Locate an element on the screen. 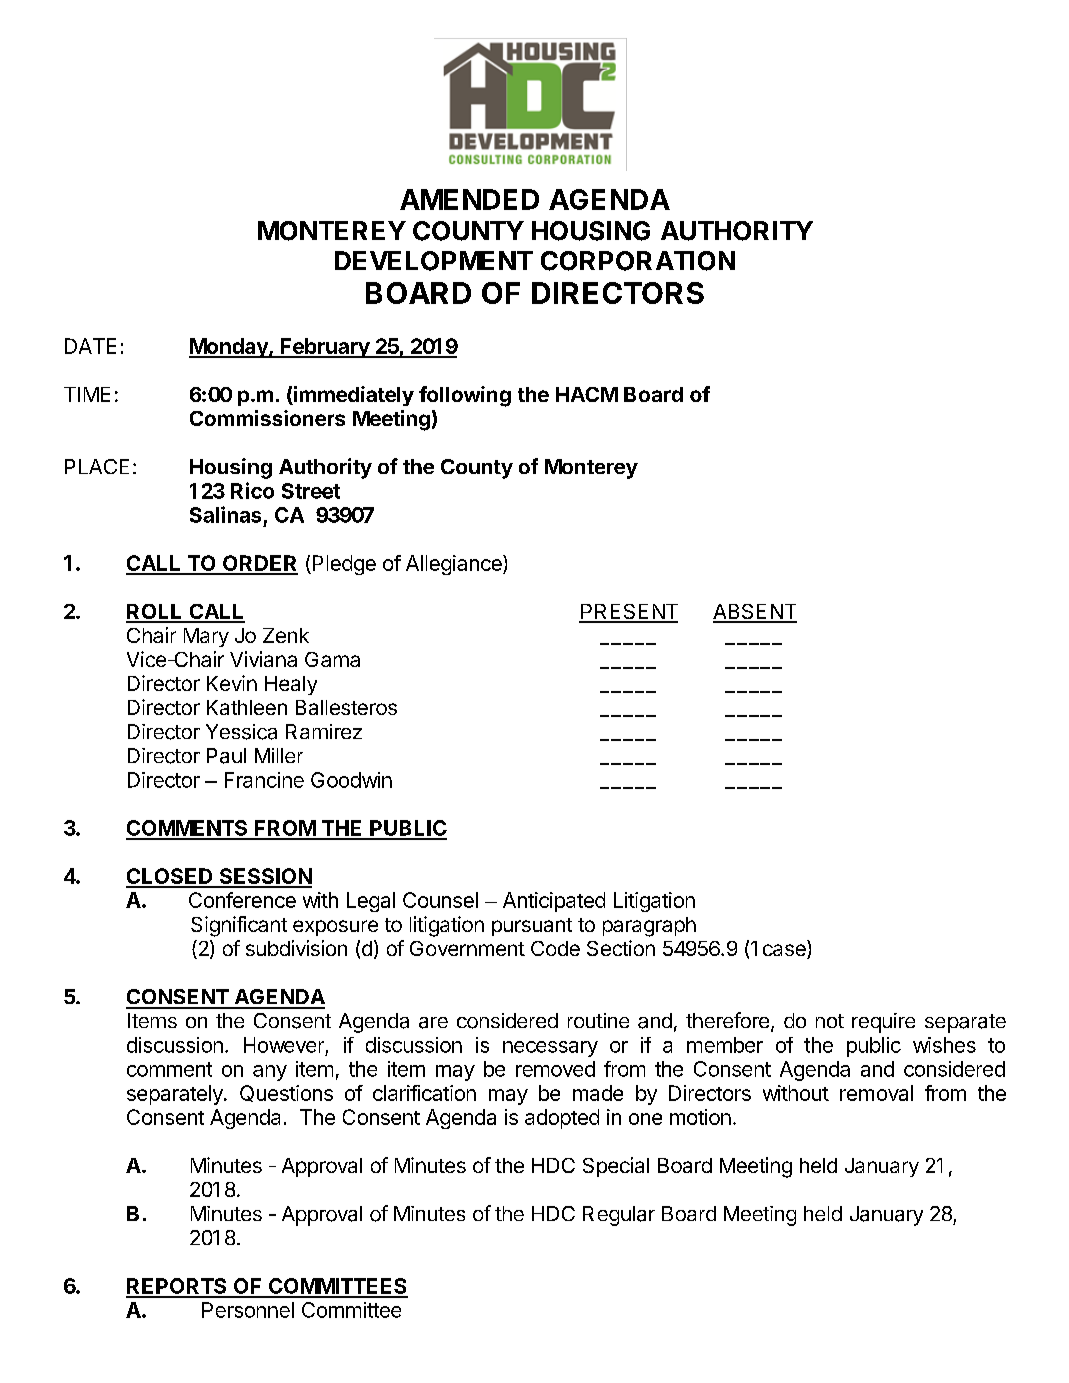 Image resolution: width=1069 pixels, height=1383 pixels. Allegiance is located at coordinates (455, 565).
